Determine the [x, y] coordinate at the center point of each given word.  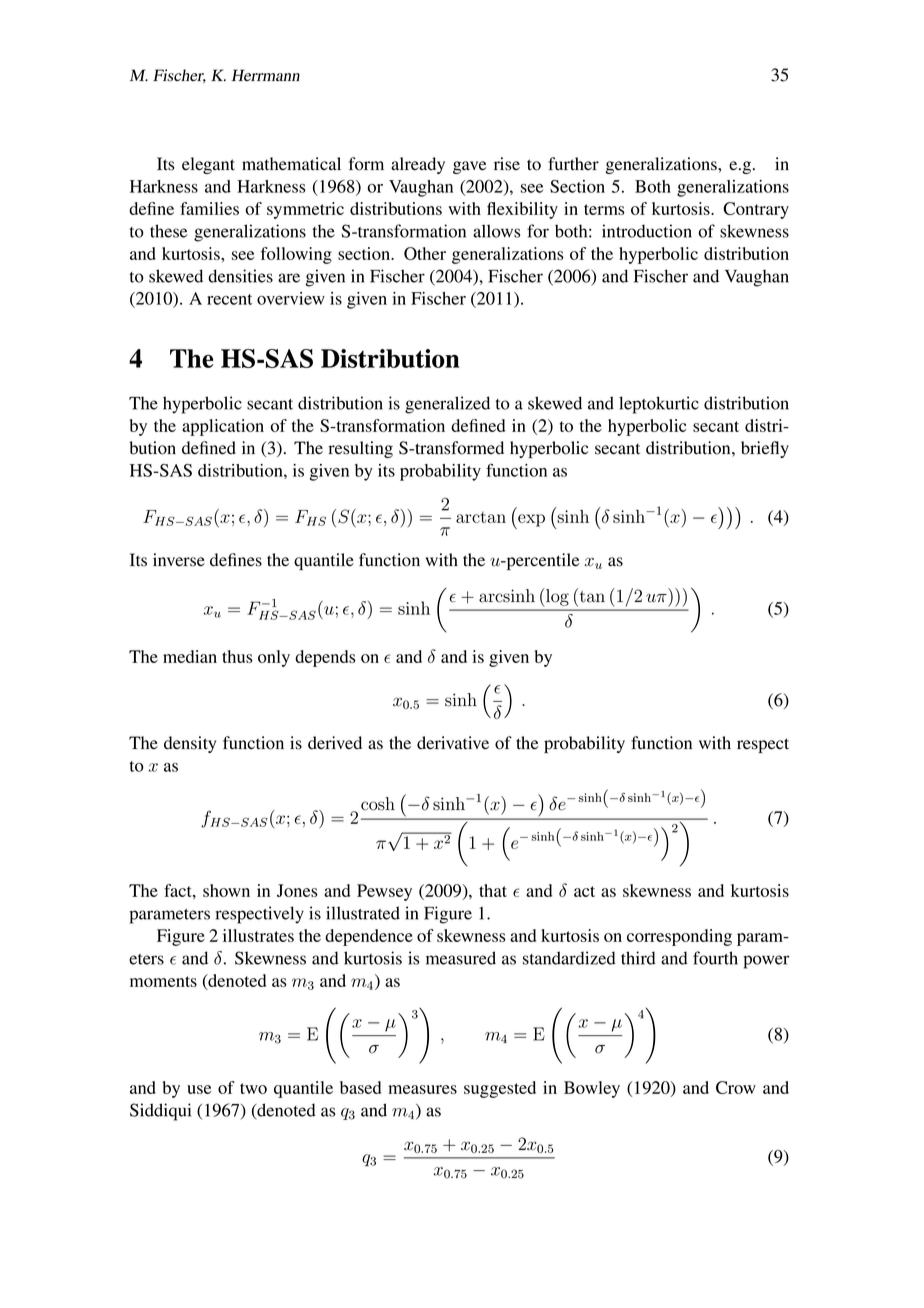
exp [530, 521]
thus [237, 656]
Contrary [756, 210]
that [493, 890]
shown [226, 890]
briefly [765, 449]
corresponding [679, 937]
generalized [447, 405]
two [253, 1088]
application [223, 427]
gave [470, 167]
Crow [736, 1087]
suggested [500, 1089]
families [209, 208]
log [556, 597]
